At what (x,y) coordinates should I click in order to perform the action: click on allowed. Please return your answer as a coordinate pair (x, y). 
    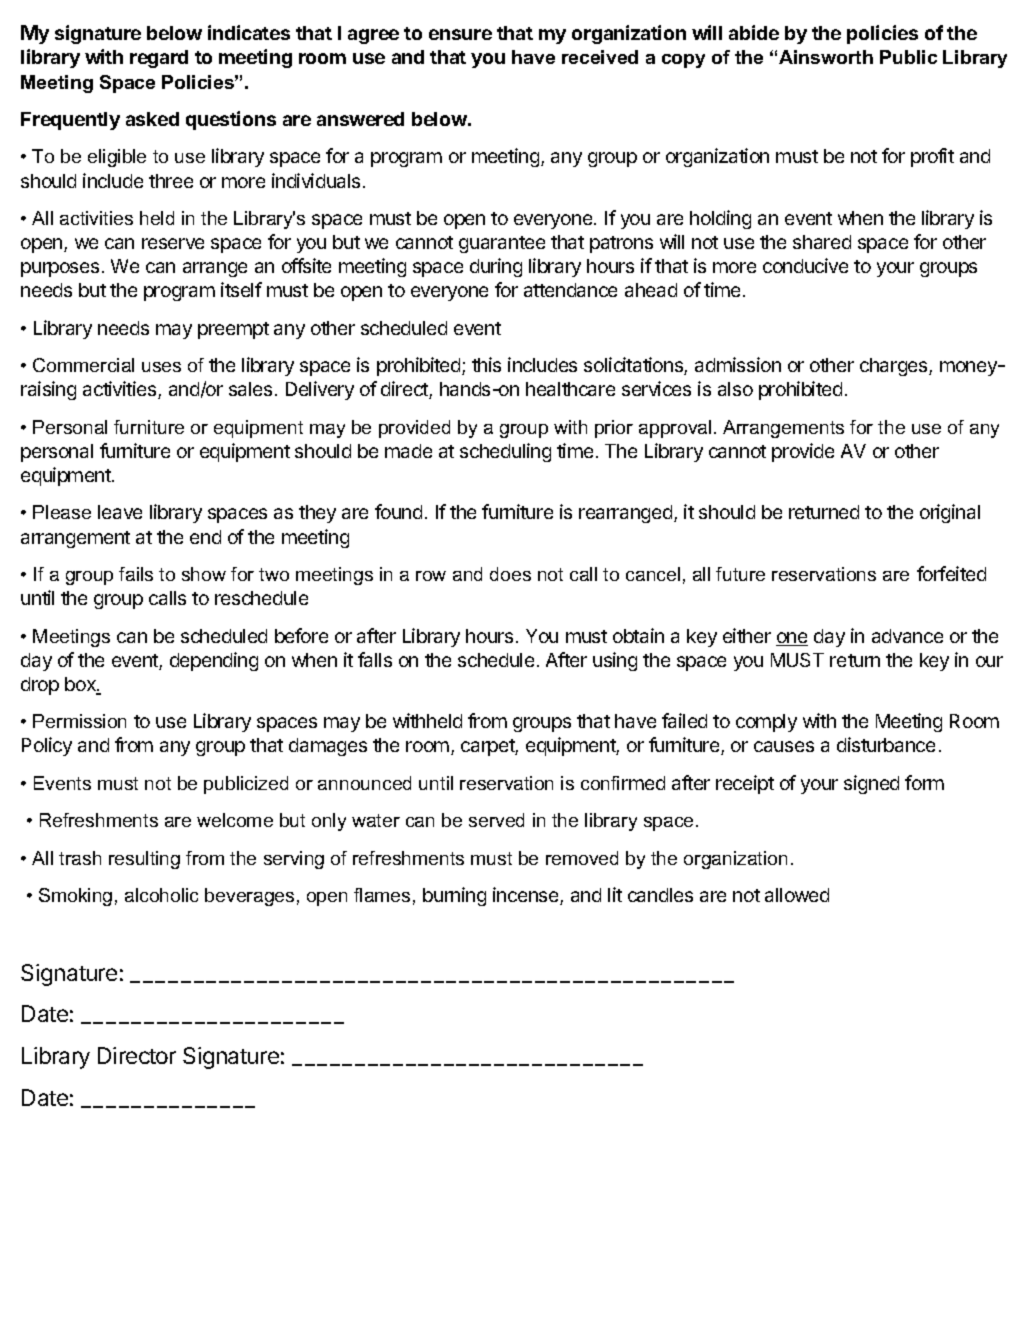
    Looking at the image, I should click on (797, 895).
